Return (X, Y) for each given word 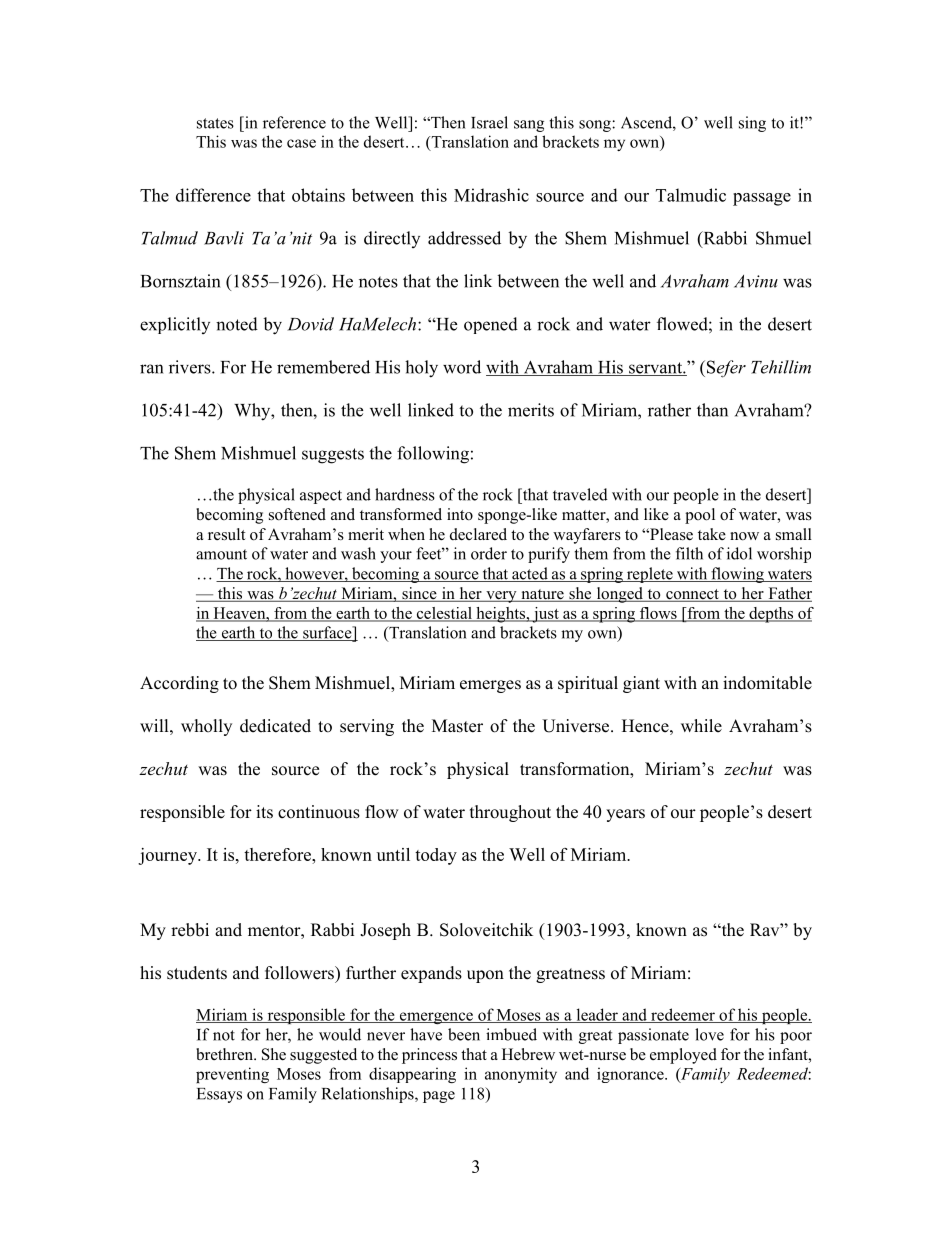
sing (752, 124)
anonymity (521, 1075)
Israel (489, 122)
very (501, 597)
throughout (510, 813)
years (625, 815)
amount (221, 554)
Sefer (726, 369)
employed (683, 1056)
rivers (191, 367)
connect (692, 595)
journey (168, 856)
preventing (232, 1075)
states (215, 123)
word (462, 367)
